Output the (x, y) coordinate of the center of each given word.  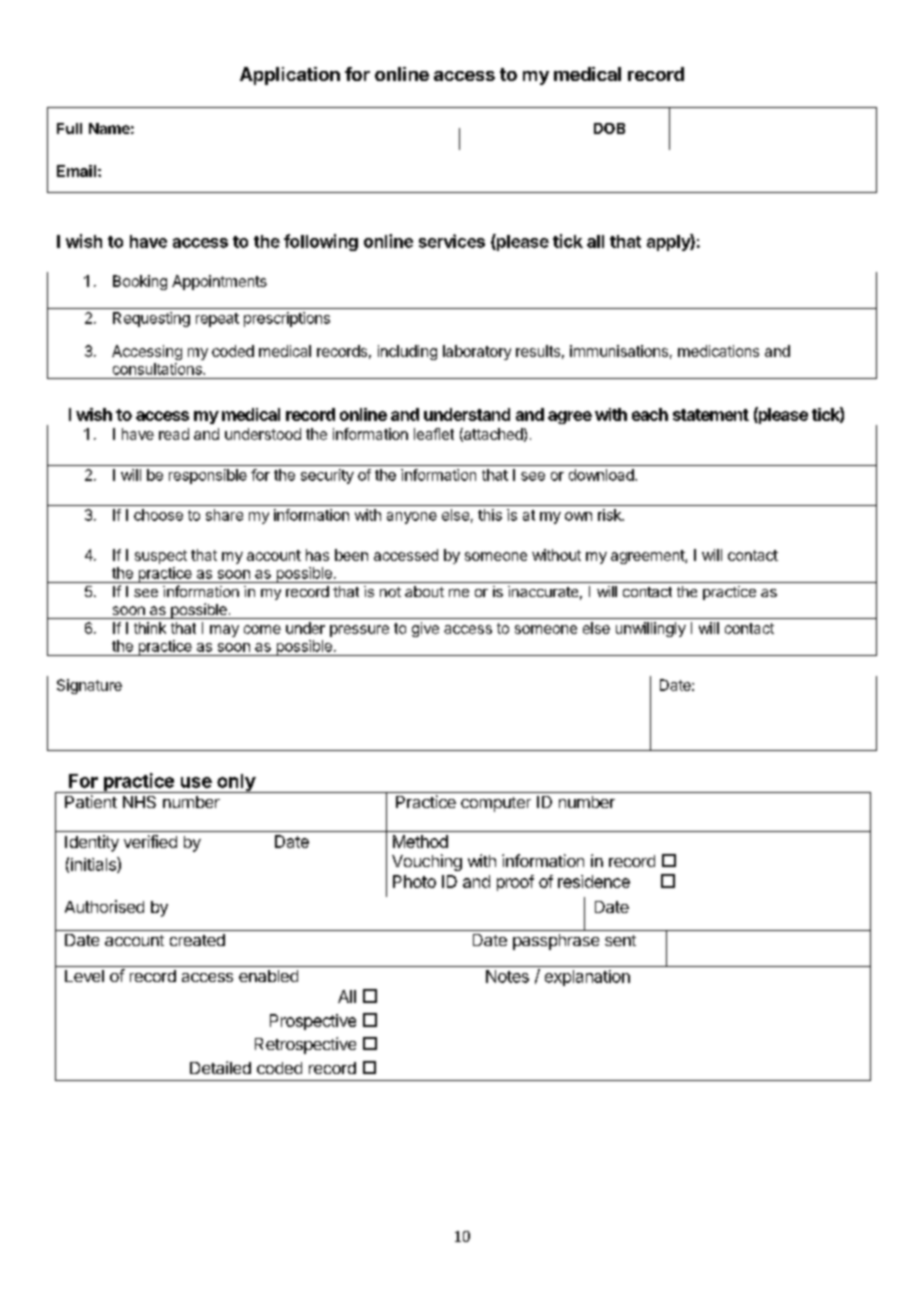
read (174, 434)
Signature (89, 686)
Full (69, 128)
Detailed (220, 1067)
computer (496, 804)
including (407, 352)
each (650, 414)
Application (290, 76)
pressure (359, 631)
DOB (609, 128)
